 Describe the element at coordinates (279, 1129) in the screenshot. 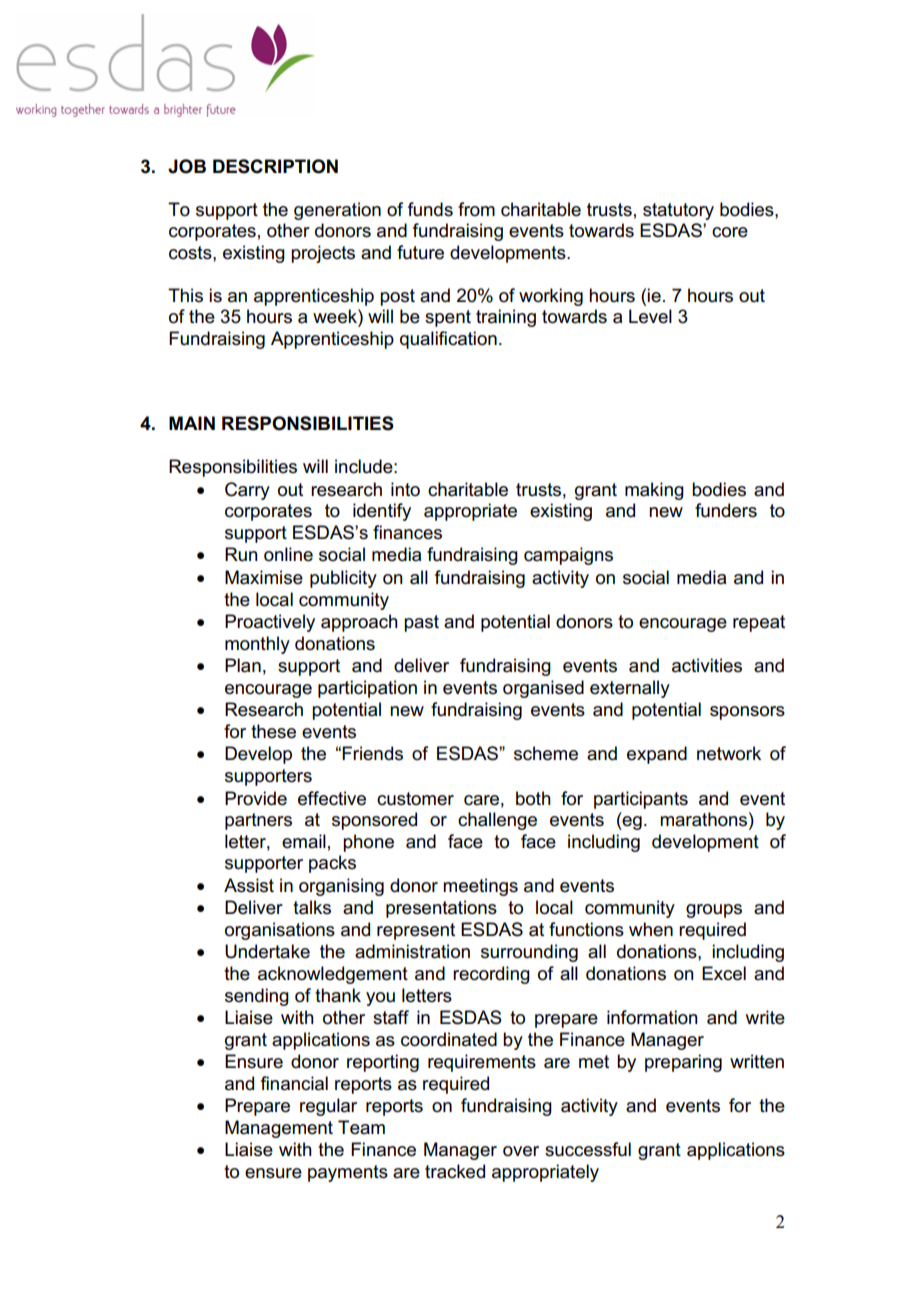

I see `Management` at that location.
